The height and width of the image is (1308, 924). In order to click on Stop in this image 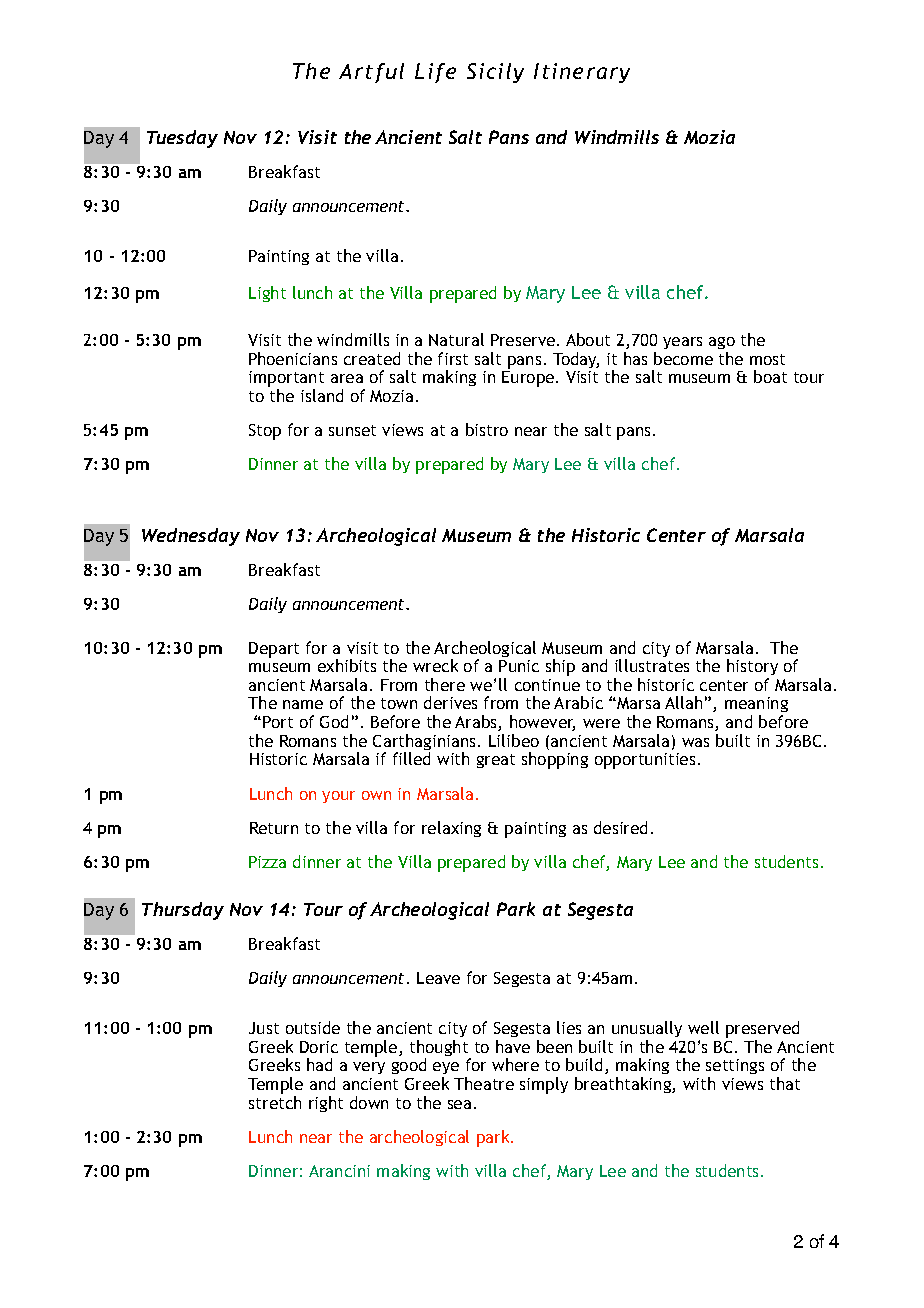, I will do `click(265, 432)`.
